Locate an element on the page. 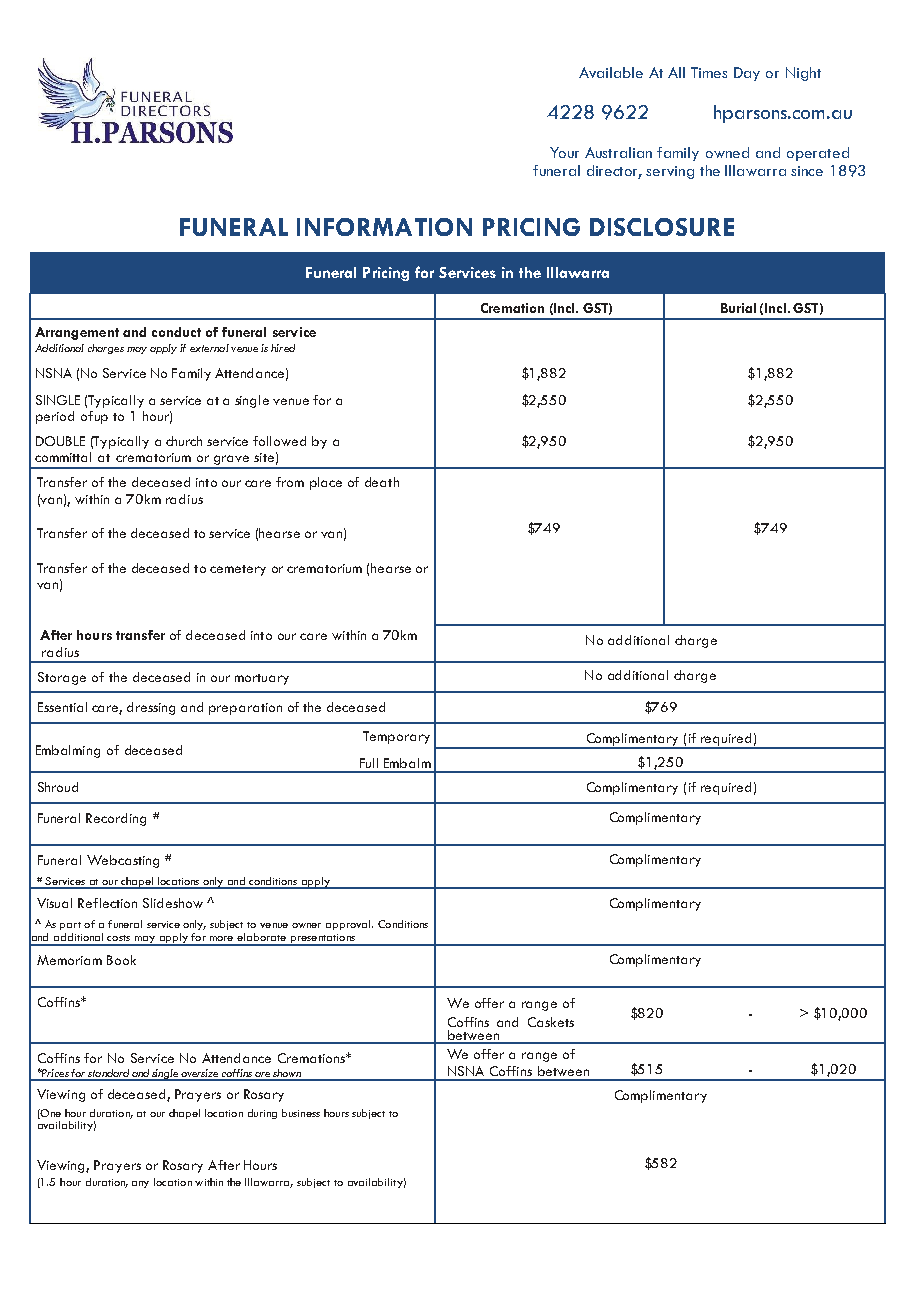 Image resolution: width=924 pixels, height=1307 pixels. death is located at coordinates (382, 482).
